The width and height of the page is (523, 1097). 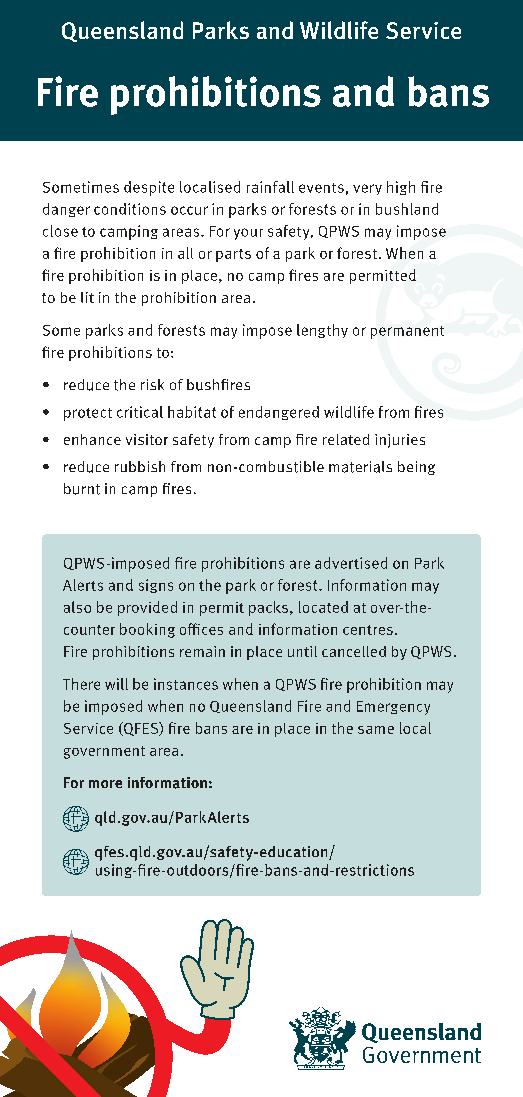 What do you see at coordinates (192, 412) in the page?
I see `habitat` at bounding box center [192, 412].
